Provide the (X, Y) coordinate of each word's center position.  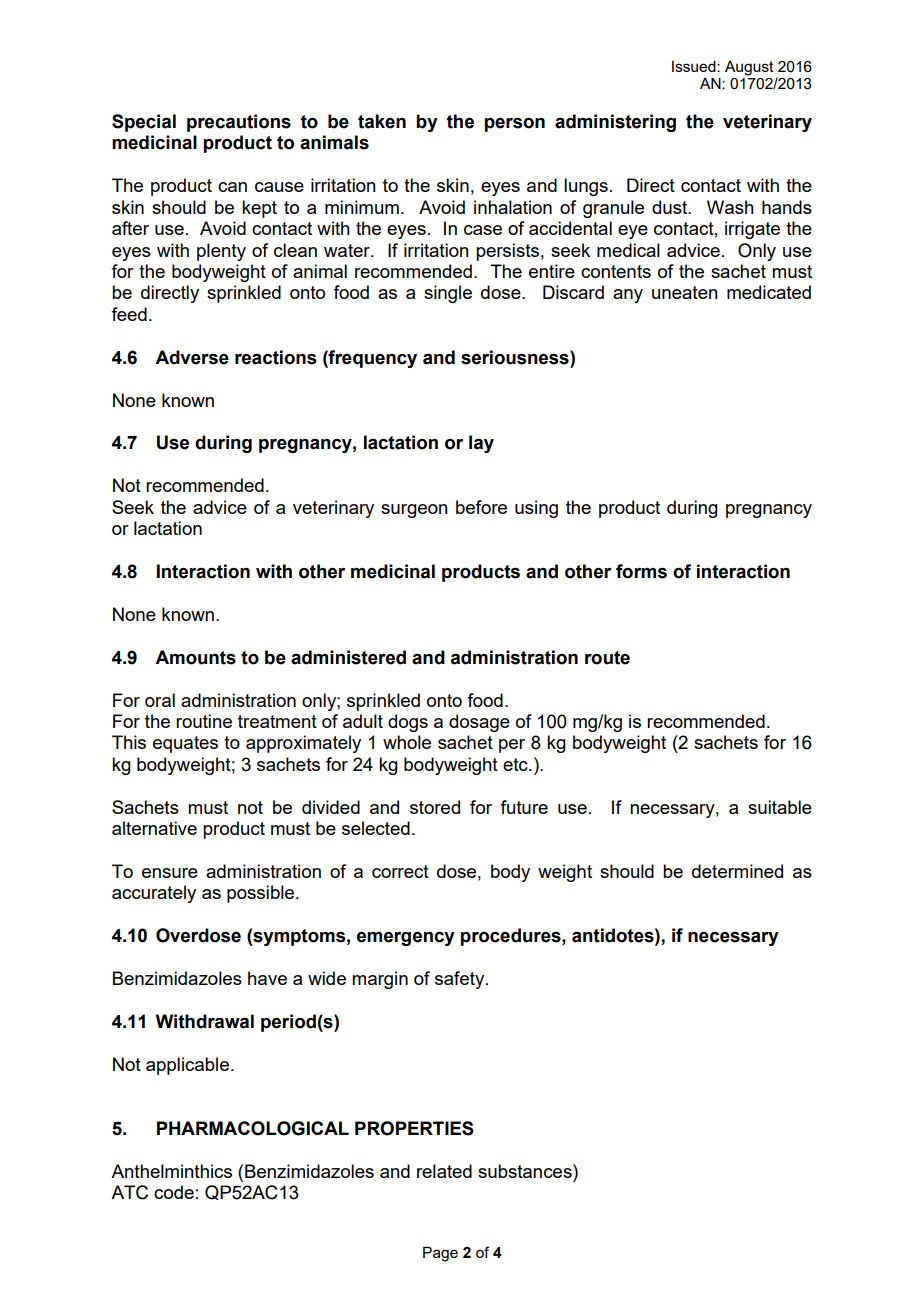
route (607, 658)
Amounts (195, 657)
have (267, 978)
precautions (239, 123)
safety (461, 980)
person (515, 124)
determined (737, 871)
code (174, 1192)
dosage (479, 723)
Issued (695, 66)
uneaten (685, 292)
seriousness (516, 357)
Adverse (192, 357)
